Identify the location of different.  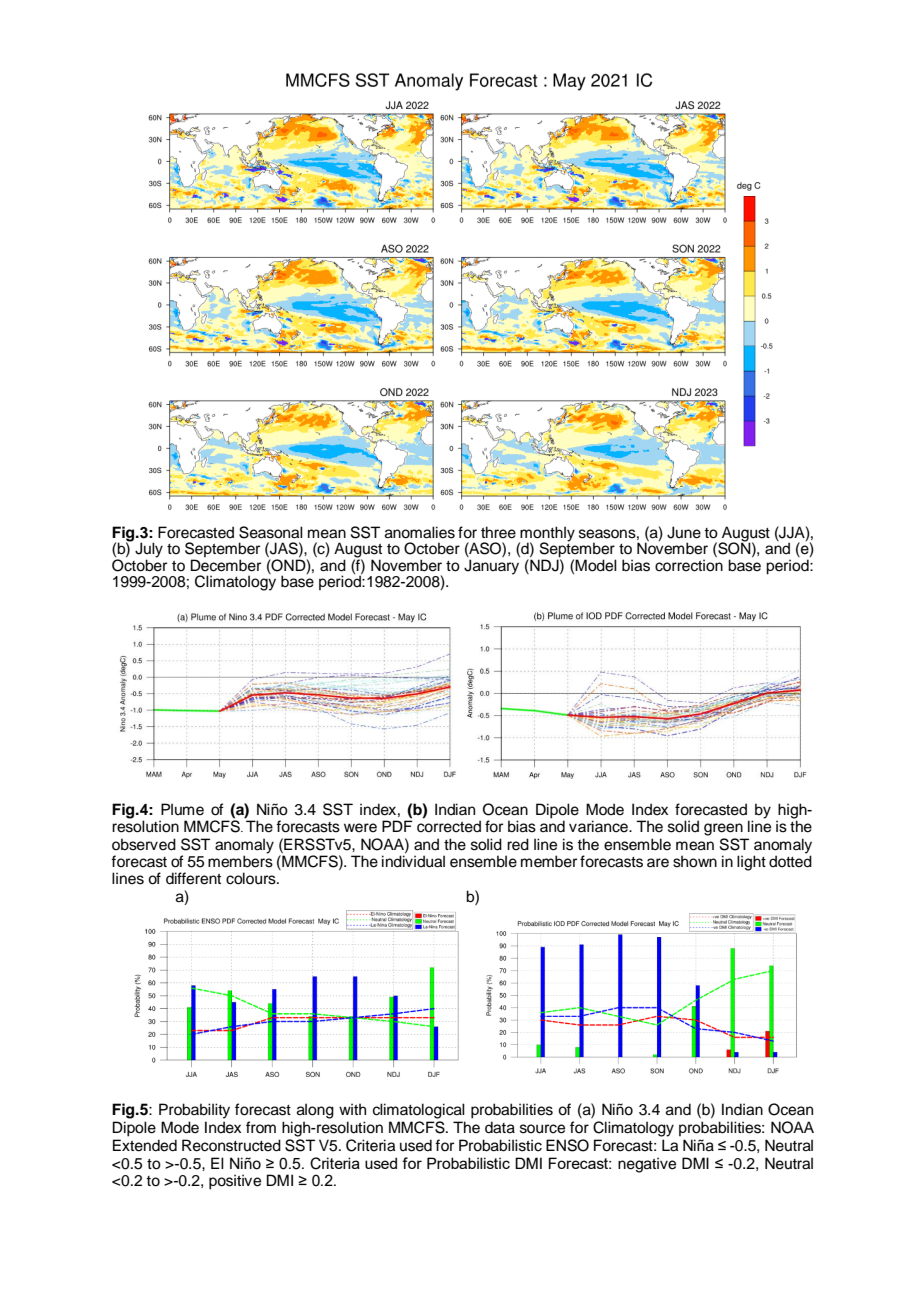
(193, 878).
